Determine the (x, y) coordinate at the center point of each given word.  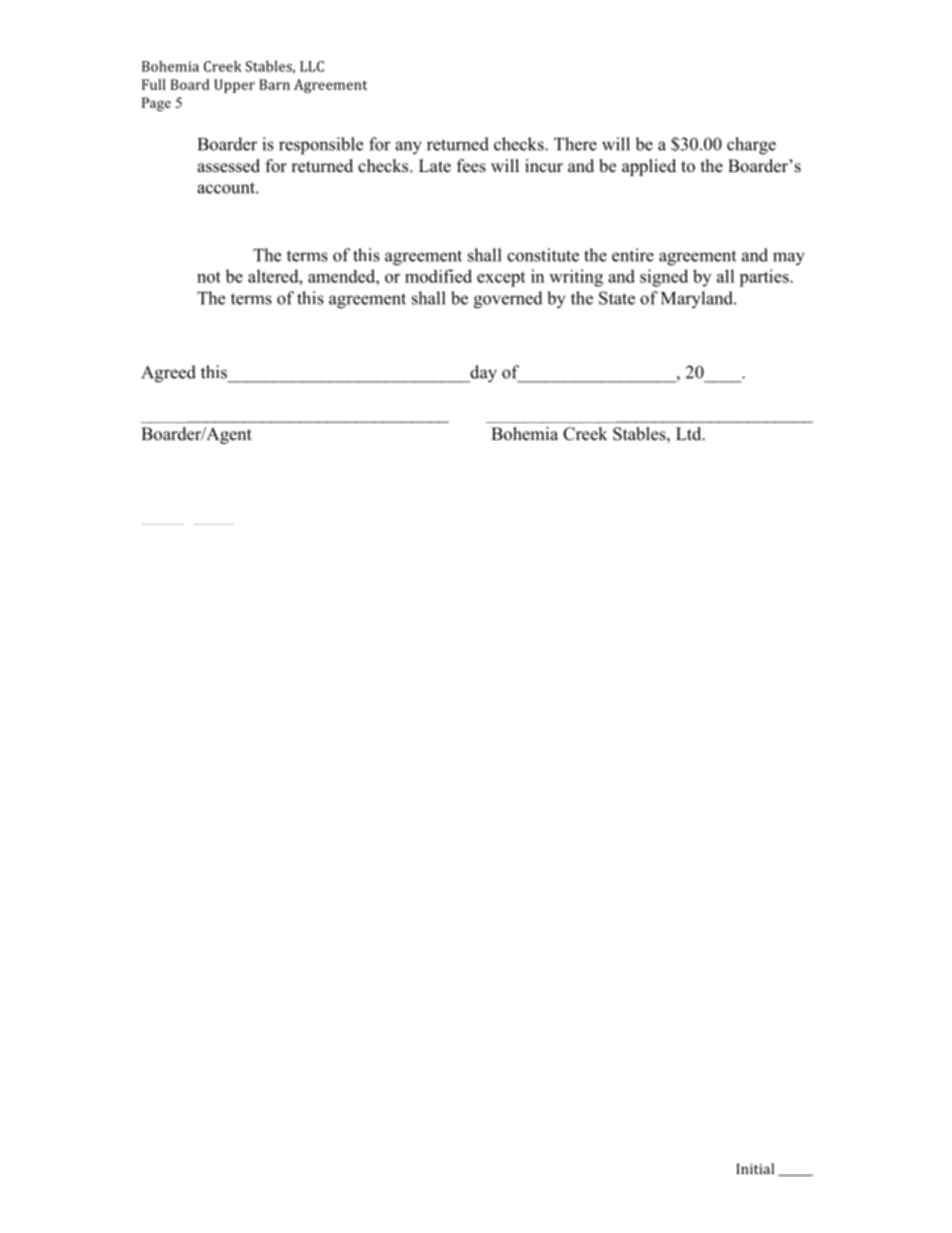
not (209, 277)
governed (508, 300)
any (408, 148)
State (617, 298)
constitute (543, 255)
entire (633, 255)
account (227, 188)
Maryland (698, 300)
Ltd (690, 433)
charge (751, 146)
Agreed (168, 374)
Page (156, 104)
